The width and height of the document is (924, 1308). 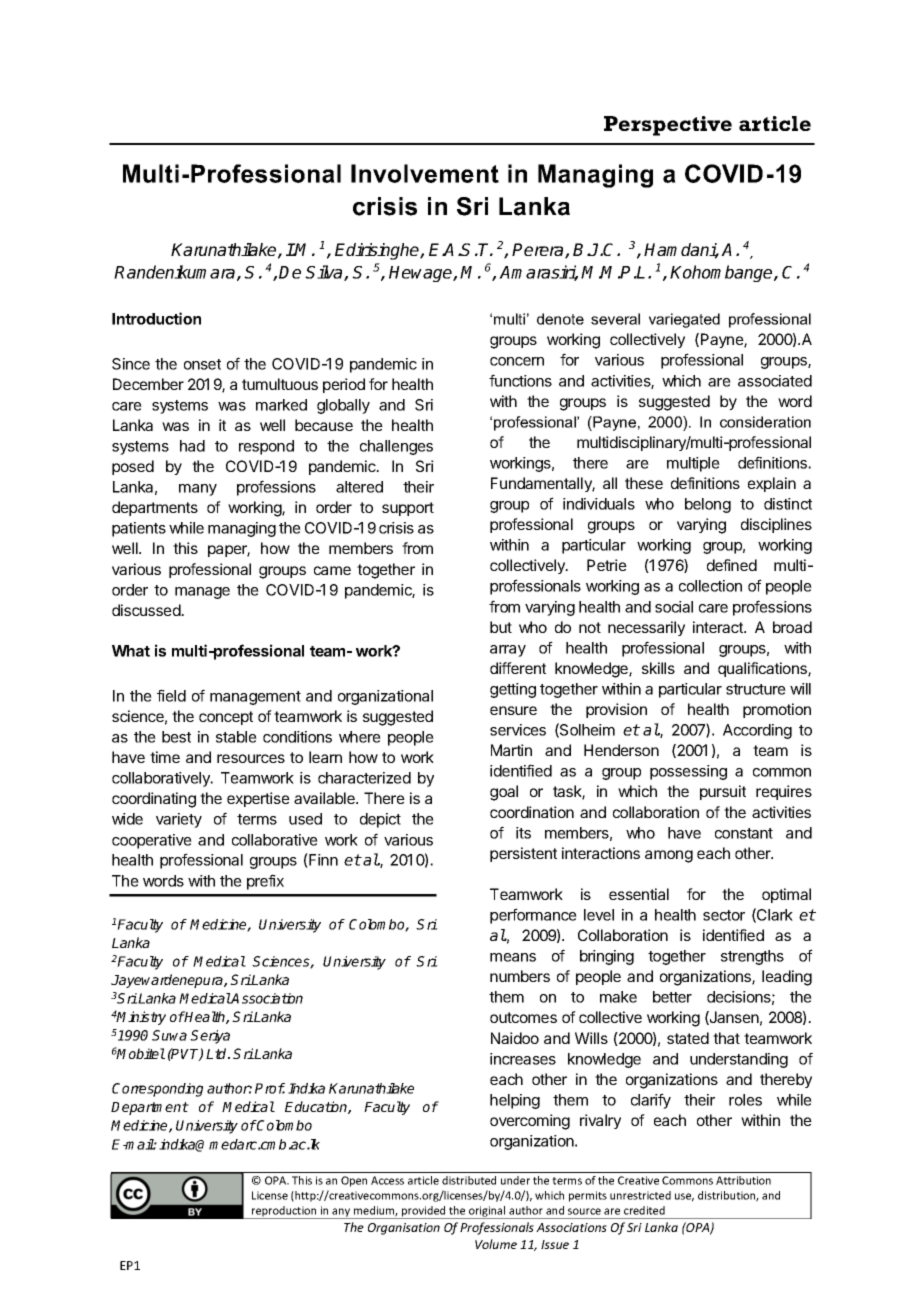 I want to click on pursuit, so click(x=723, y=792).
